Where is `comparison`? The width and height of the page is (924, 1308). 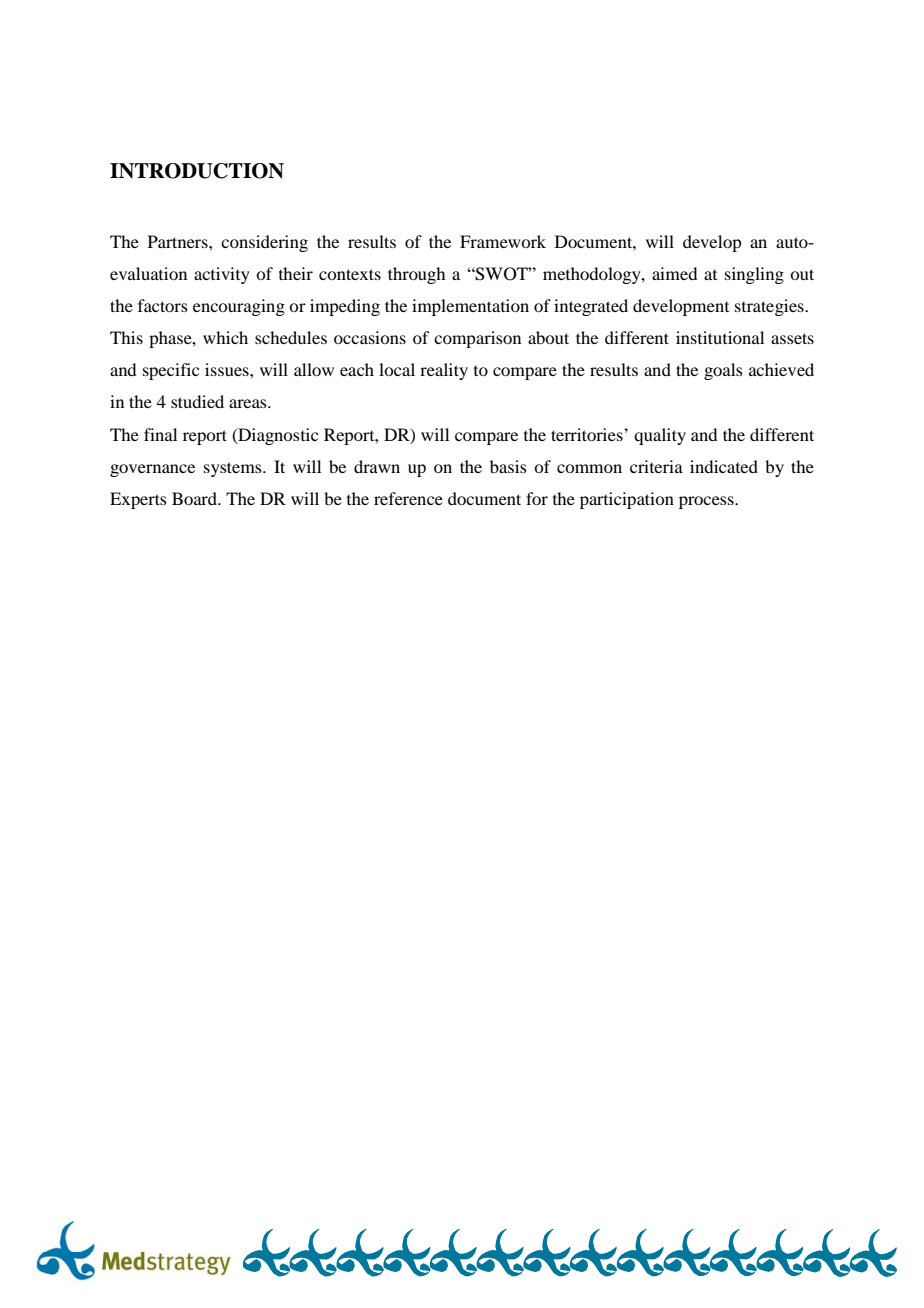
comparison is located at coordinates (477, 339).
